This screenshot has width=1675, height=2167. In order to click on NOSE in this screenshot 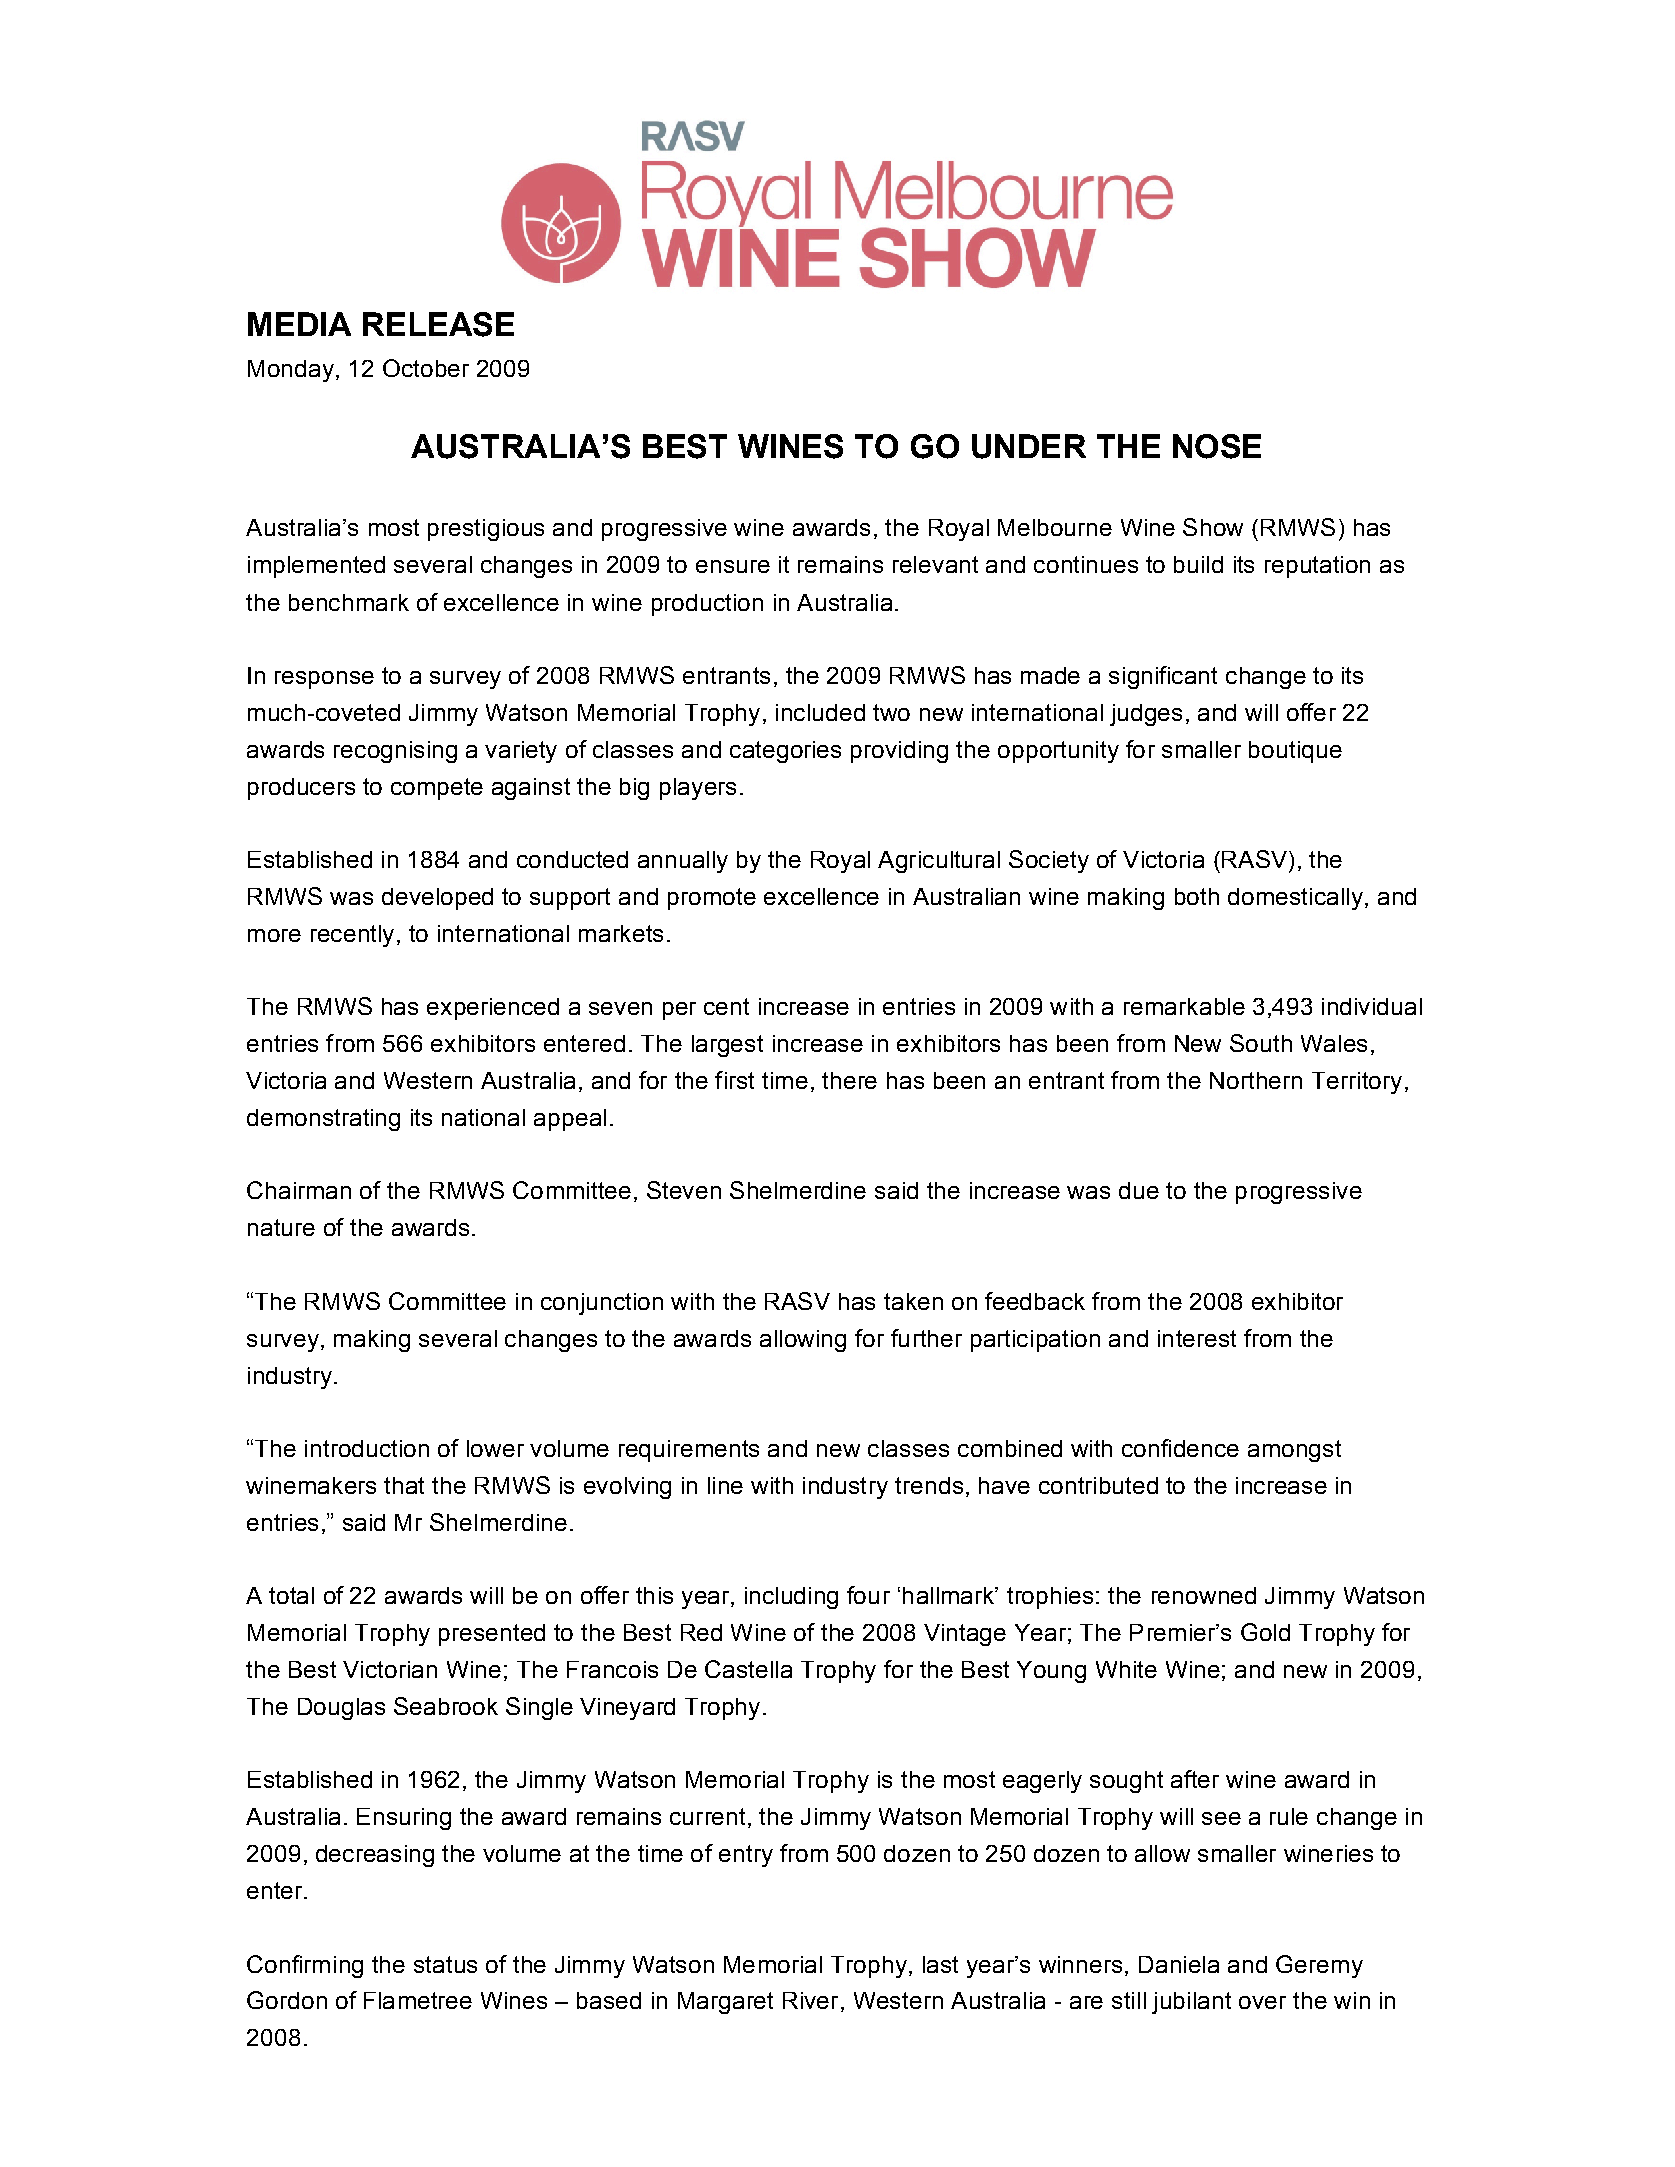, I will do `click(1217, 446)`.
